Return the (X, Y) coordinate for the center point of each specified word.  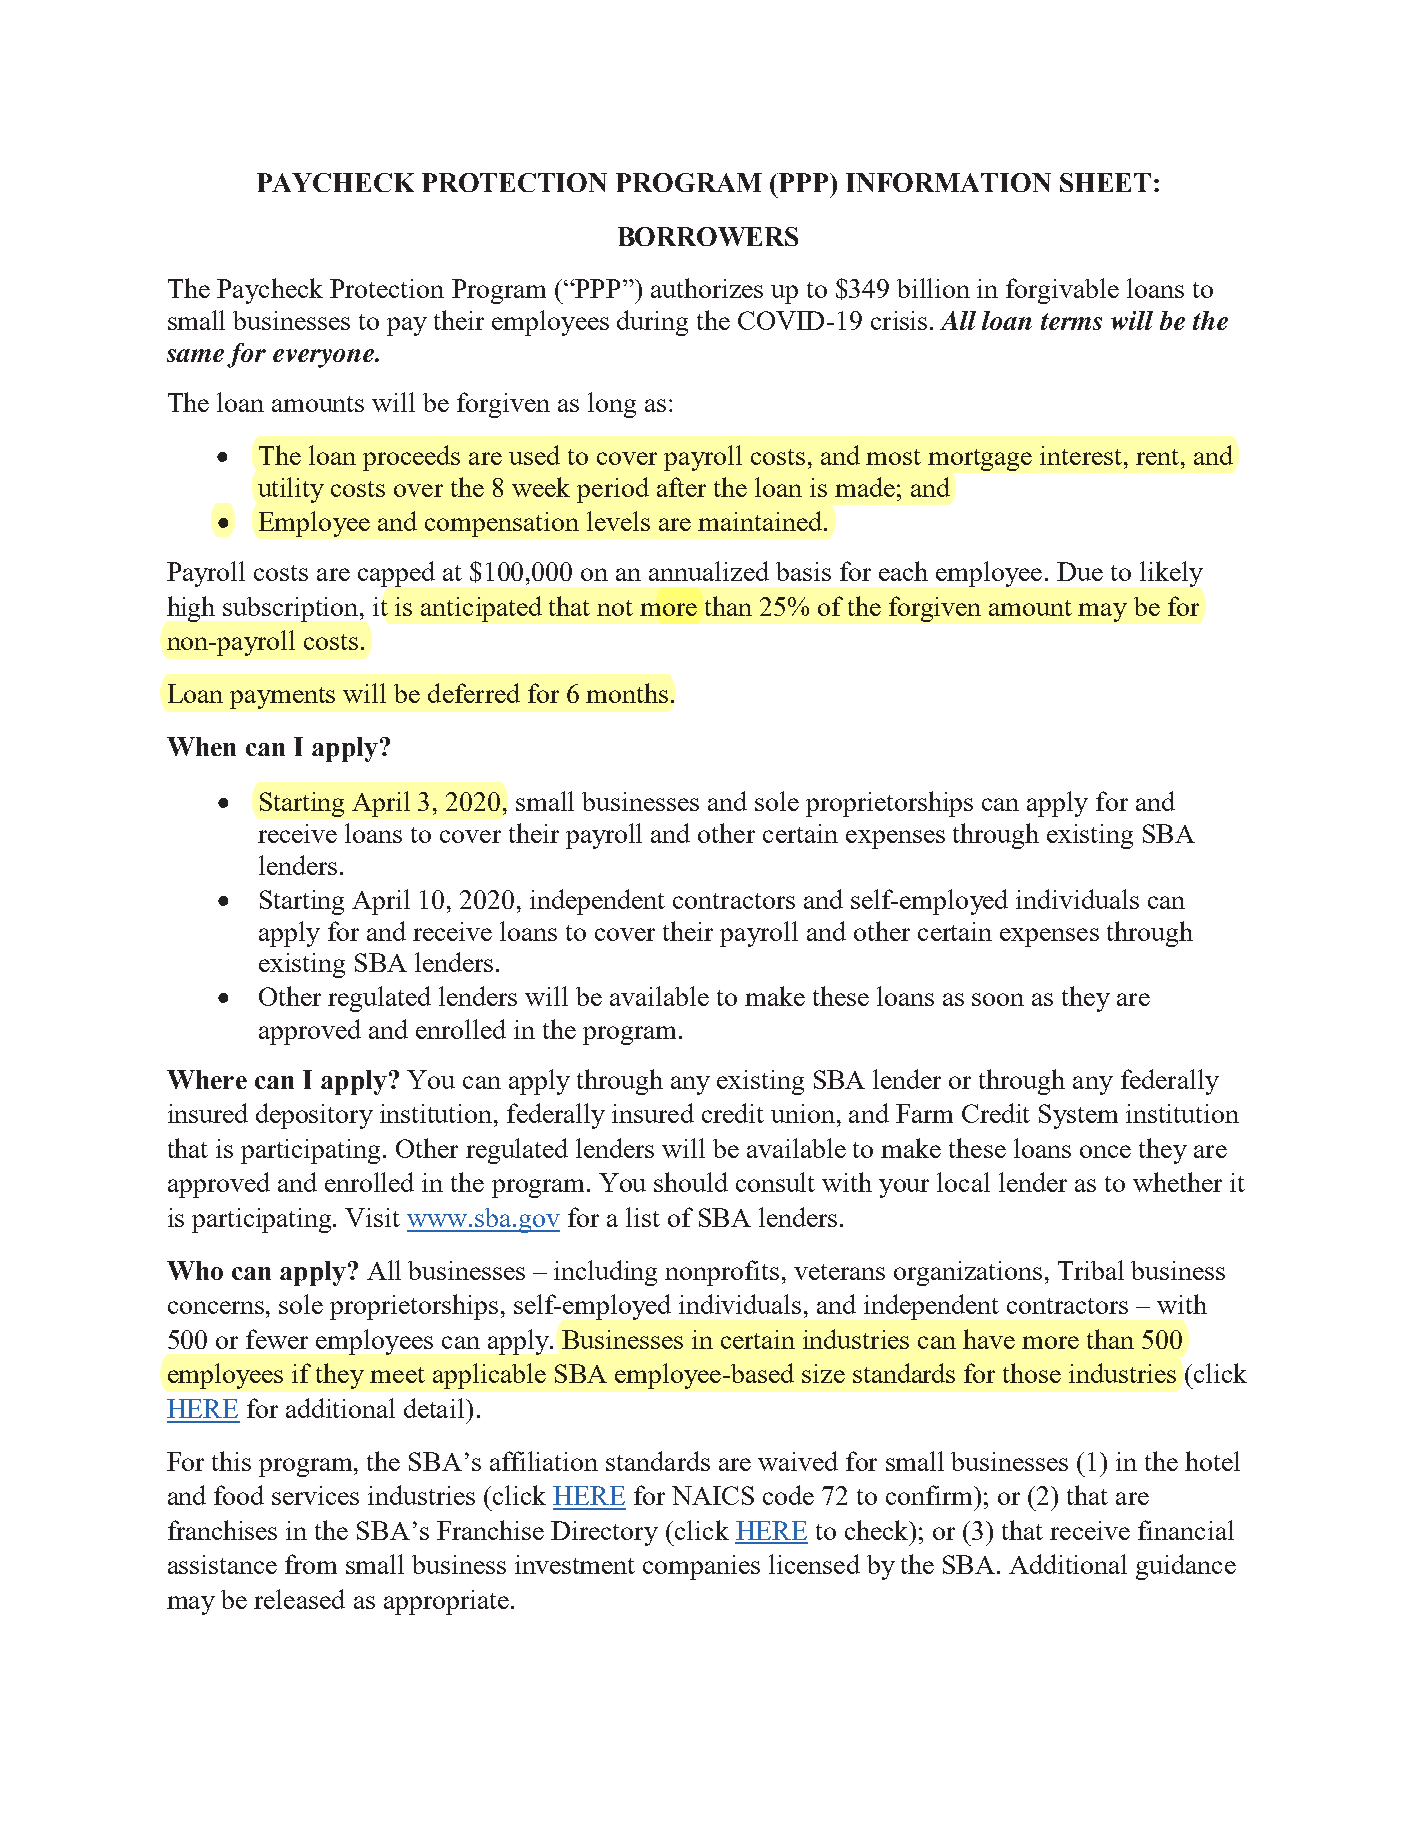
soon (998, 999)
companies (701, 1567)
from (311, 1564)
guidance (1186, 1567)
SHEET (1105, 182)
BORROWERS (708, 236)
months (627, 693)
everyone (324, 358)
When (201, 746)
